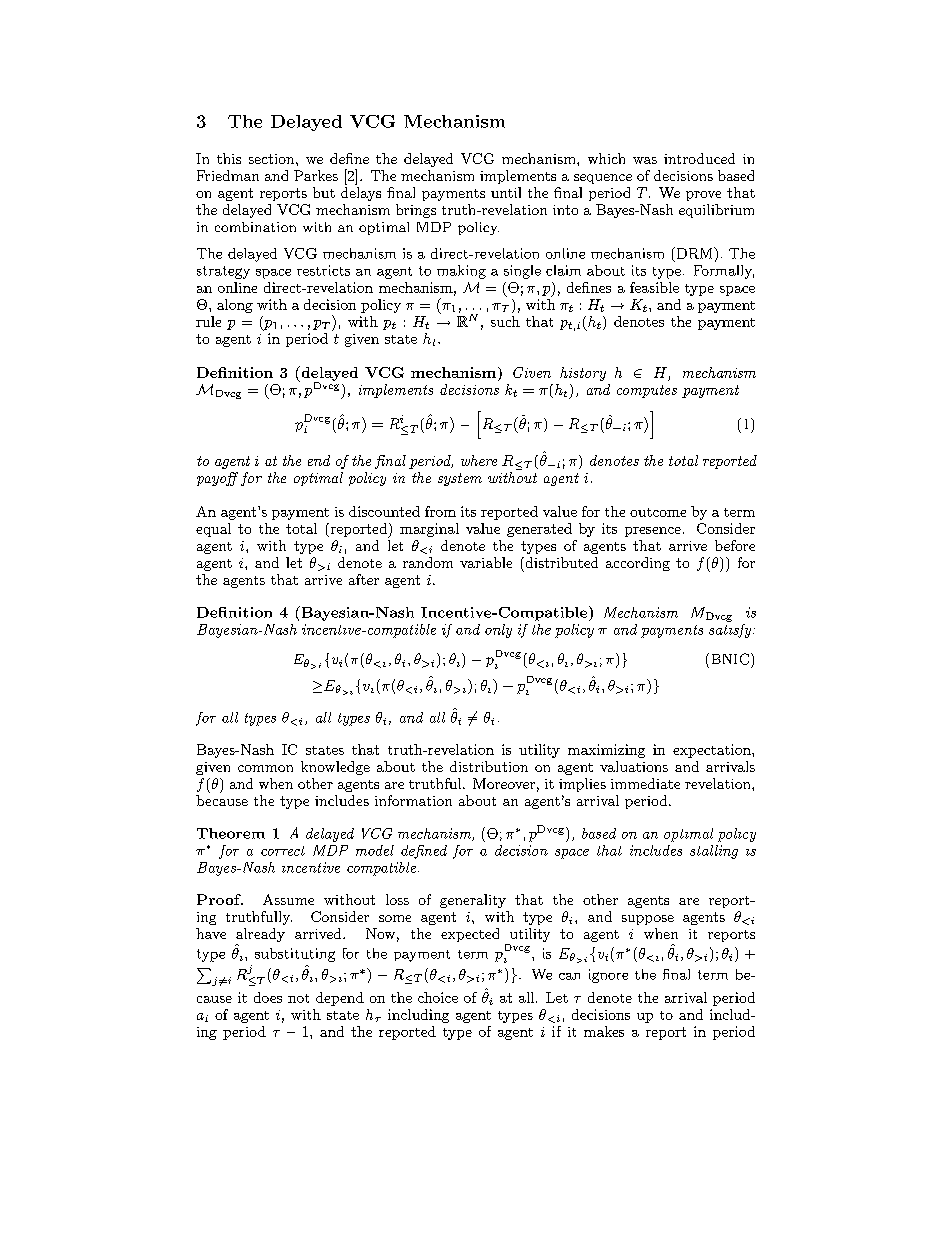  I want to click on prove, so click(703, 196).
